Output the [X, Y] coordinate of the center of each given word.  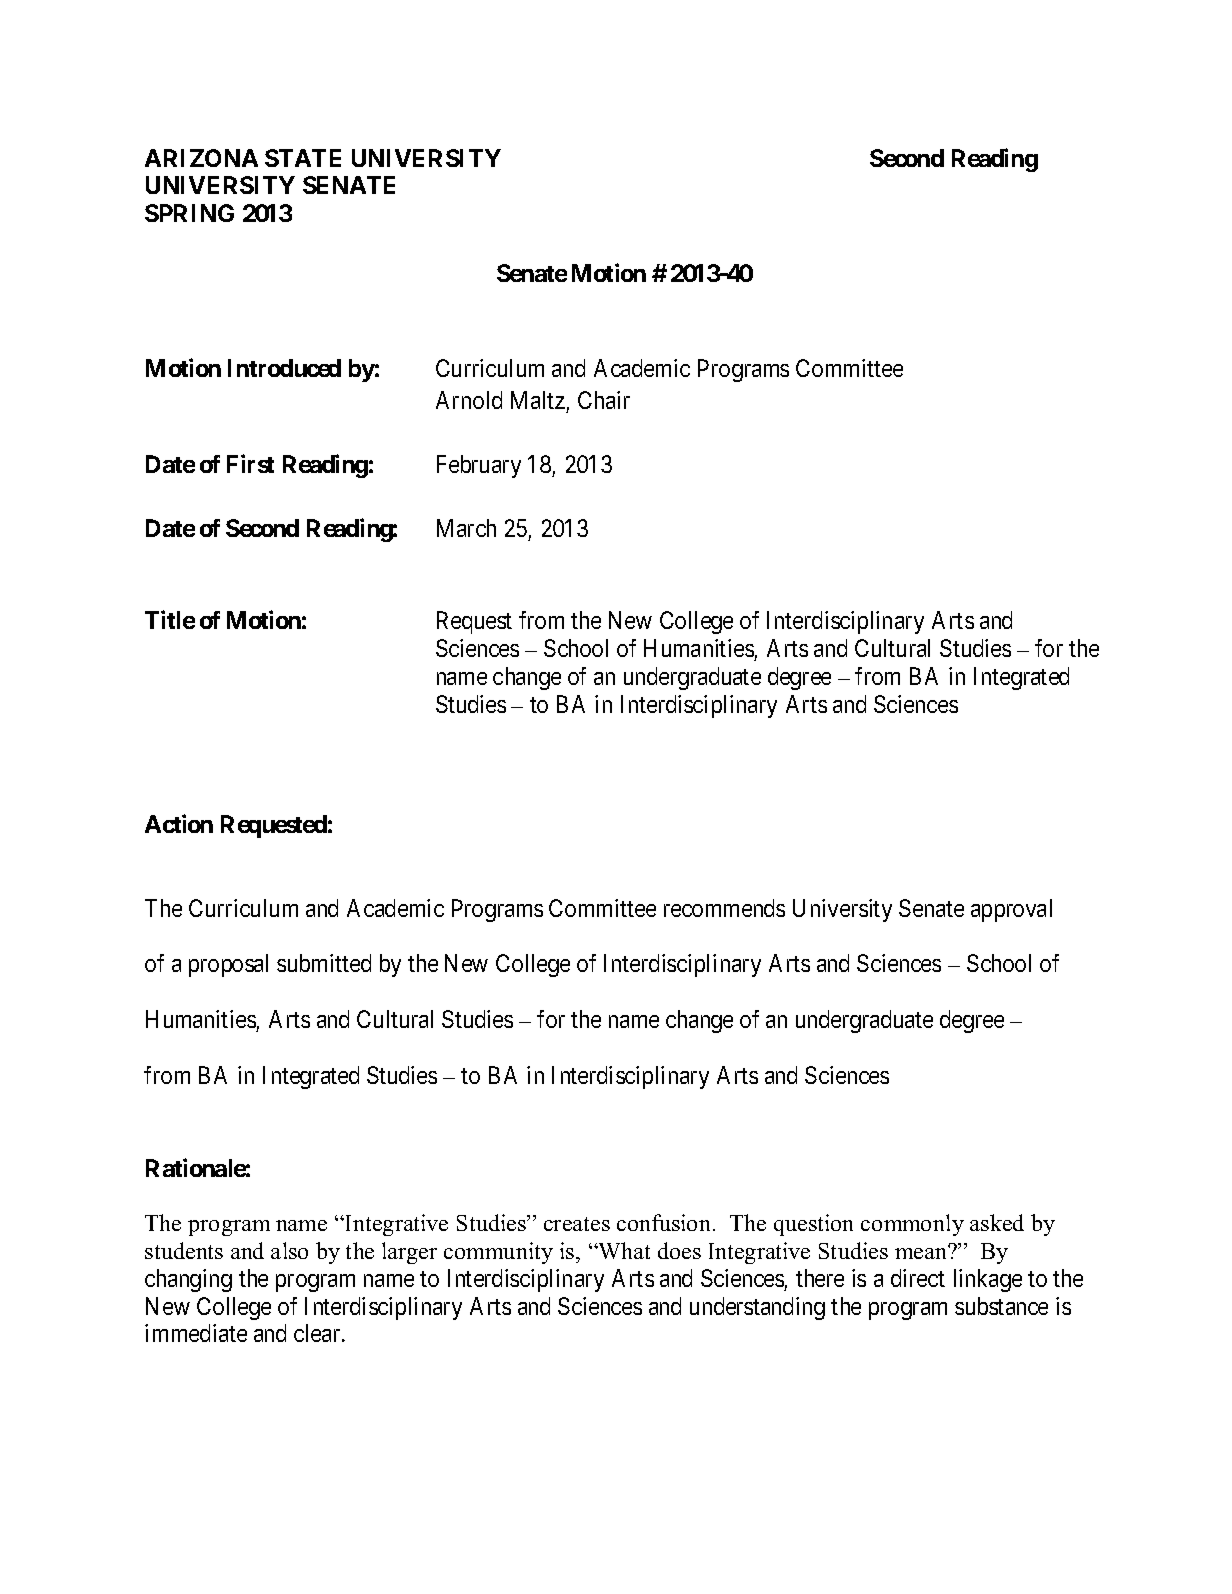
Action [179, 823]
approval [1011, 910]
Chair [604, 400]
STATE [303, 158]
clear [318, 1333]
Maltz [538, 400]
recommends [724, 908]
